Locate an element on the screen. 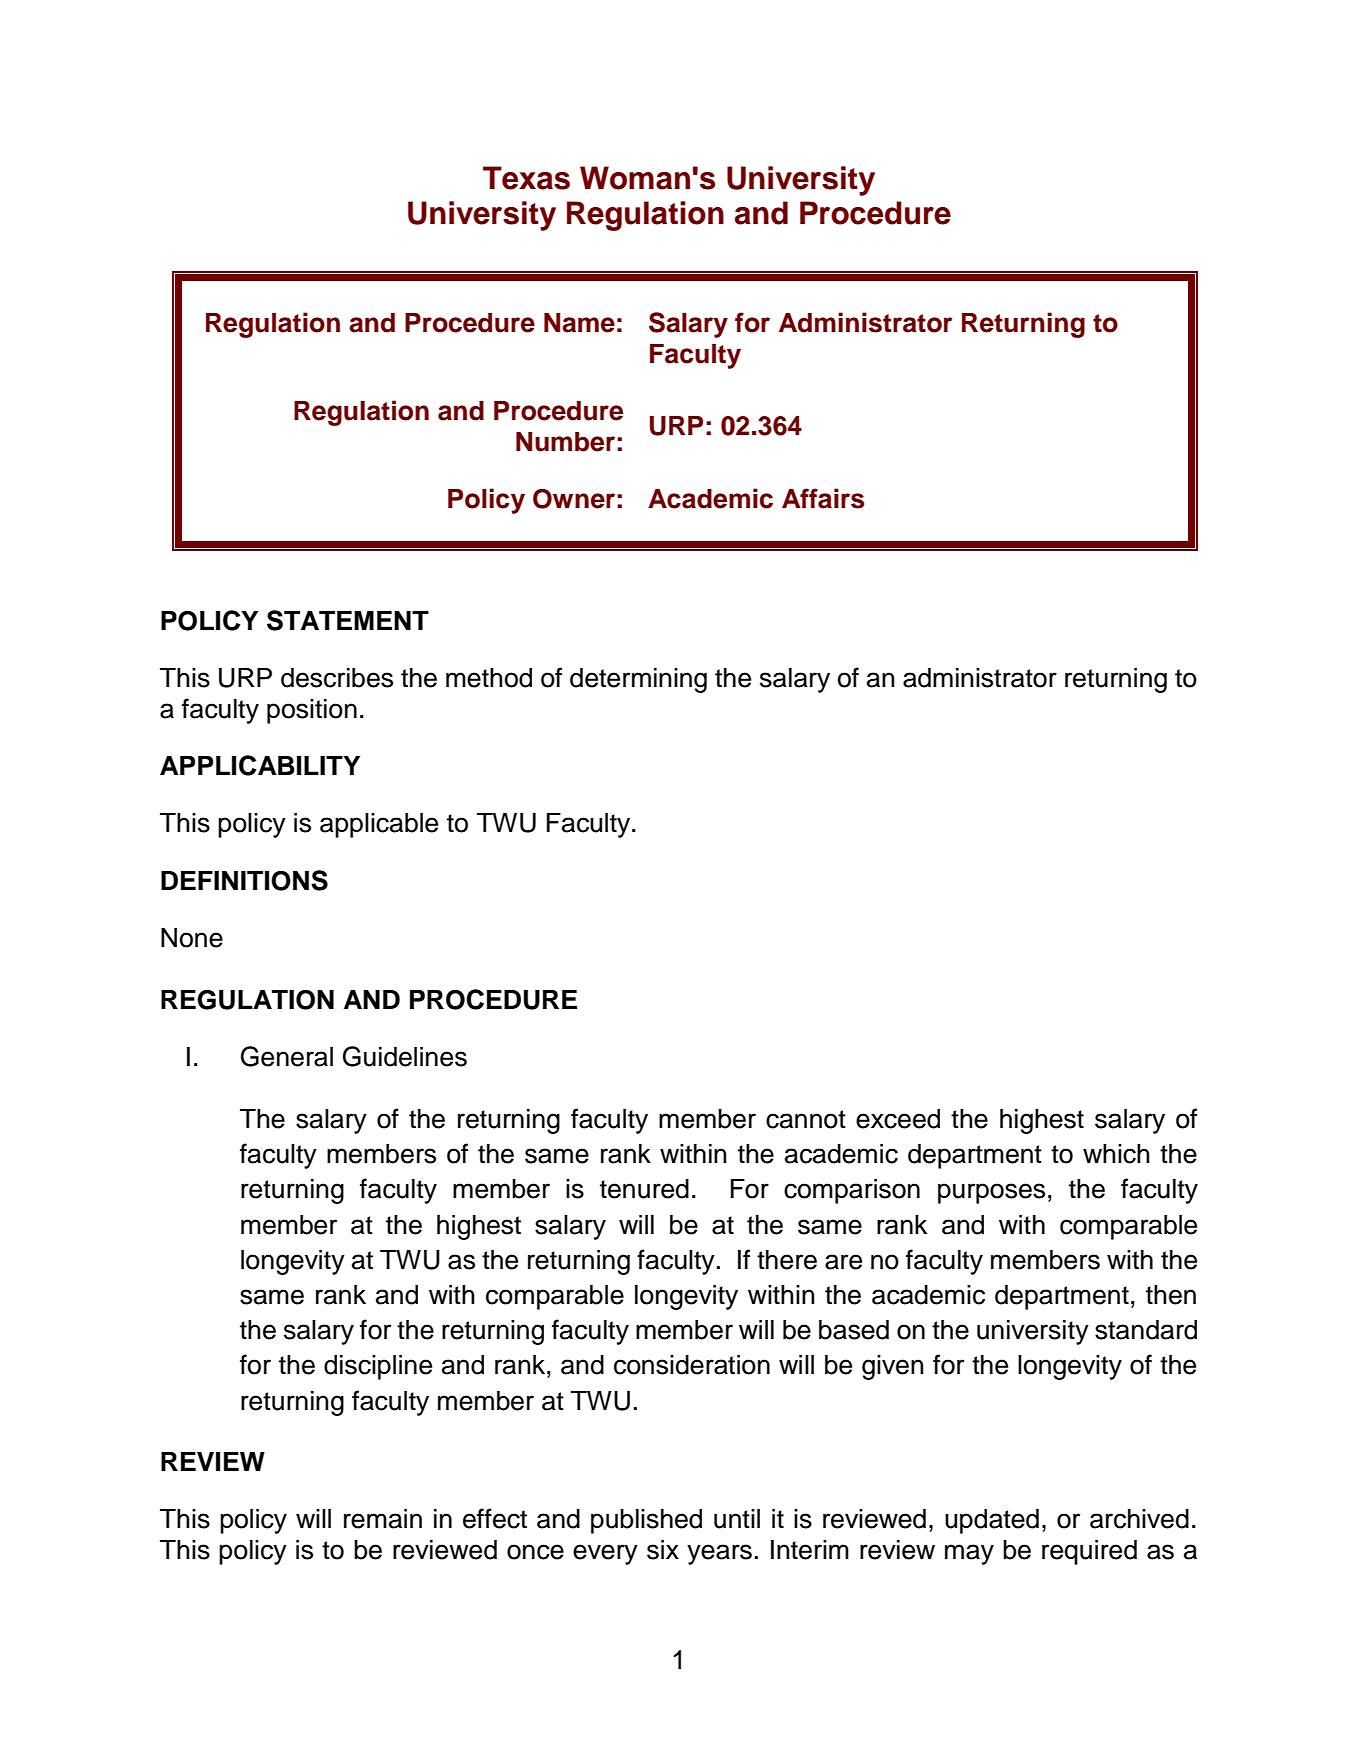  method is located at coordinates (489, 678).
